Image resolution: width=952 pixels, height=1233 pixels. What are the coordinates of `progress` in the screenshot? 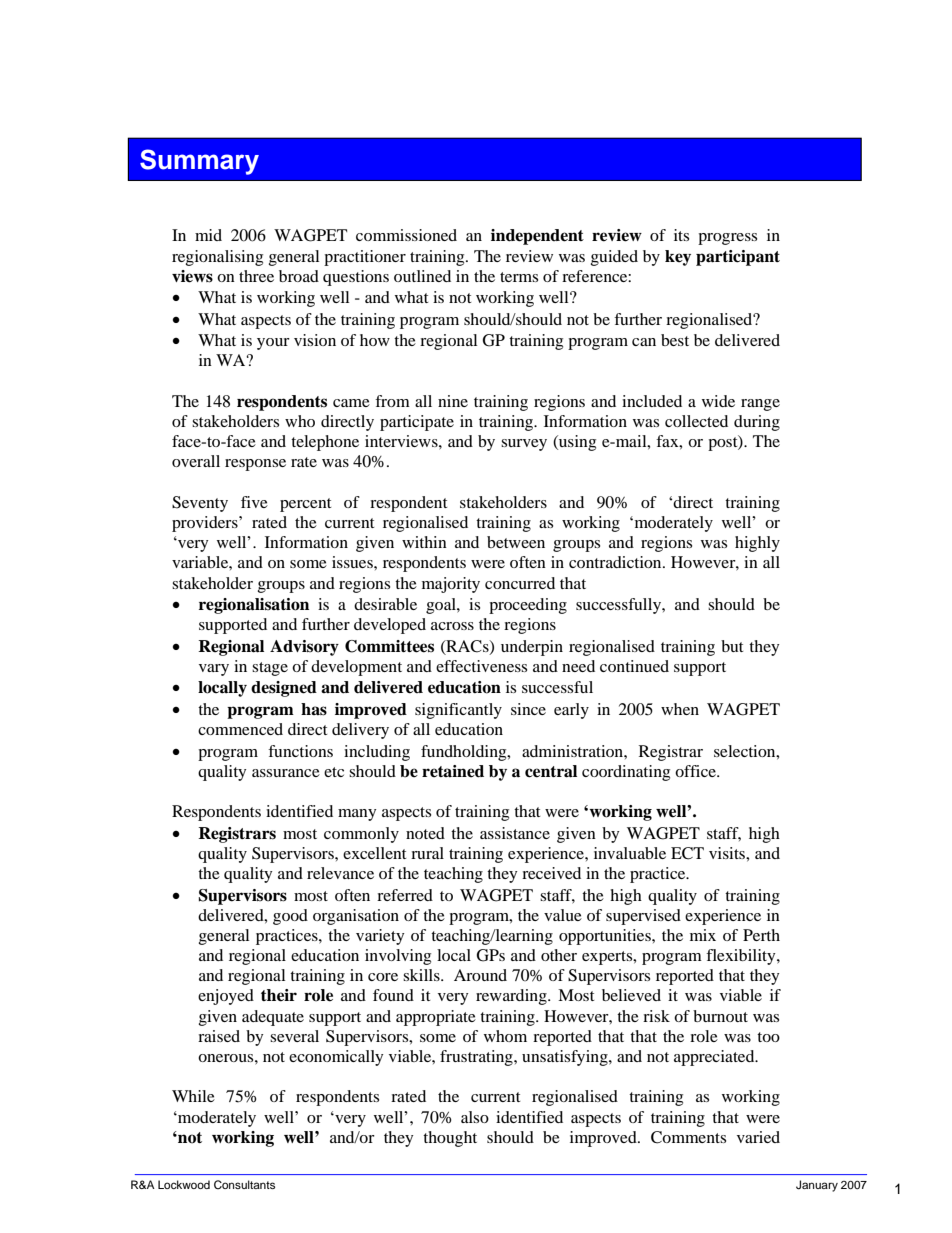 It's located at (727, 239).
